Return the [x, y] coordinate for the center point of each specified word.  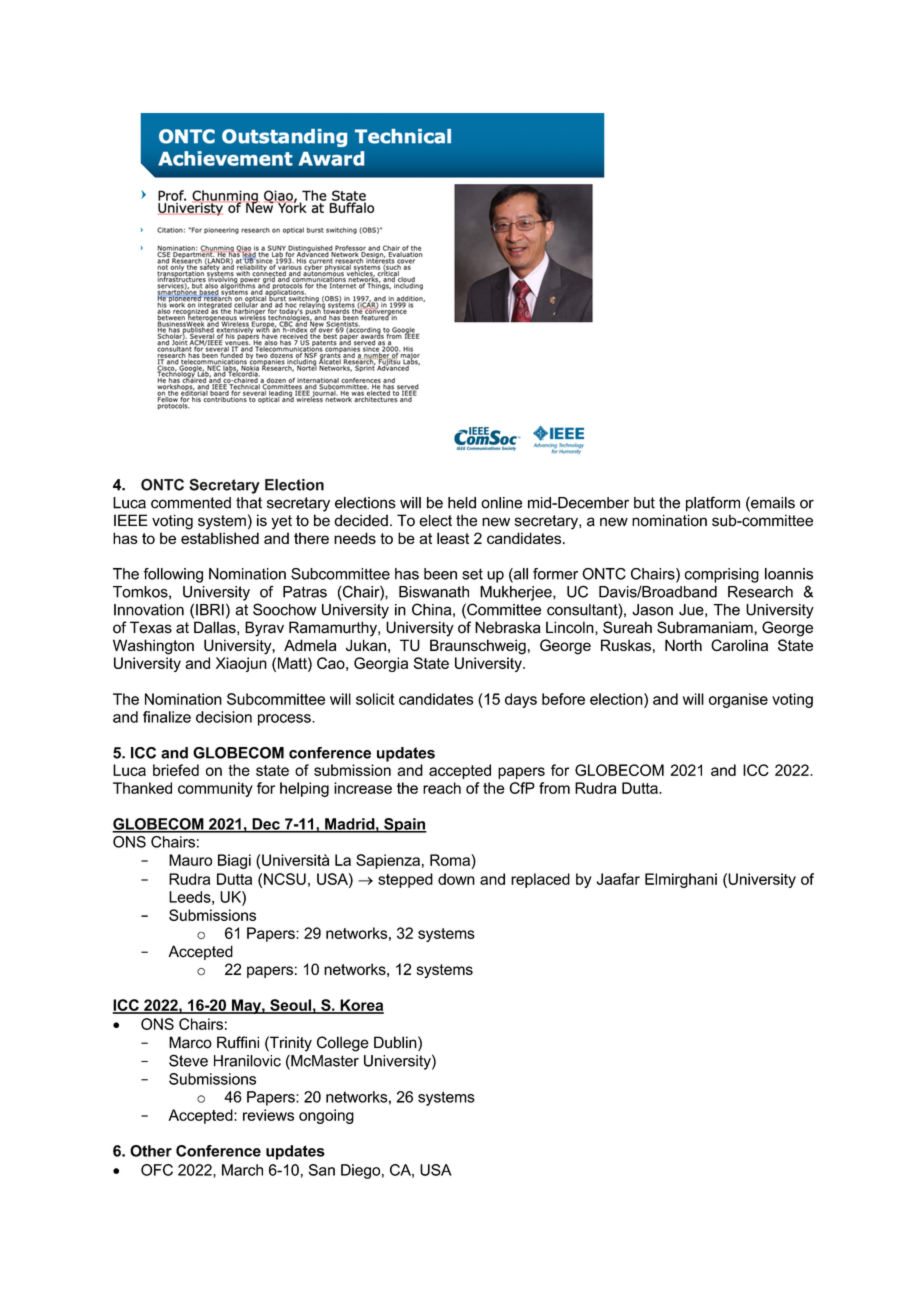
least [453, 538]
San [322, 1170]
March [242, 1170]
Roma [451, 860]
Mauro [190, 860]
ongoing [326, 1116]
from [554, 788]
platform [713, 504]
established [220, 538]
